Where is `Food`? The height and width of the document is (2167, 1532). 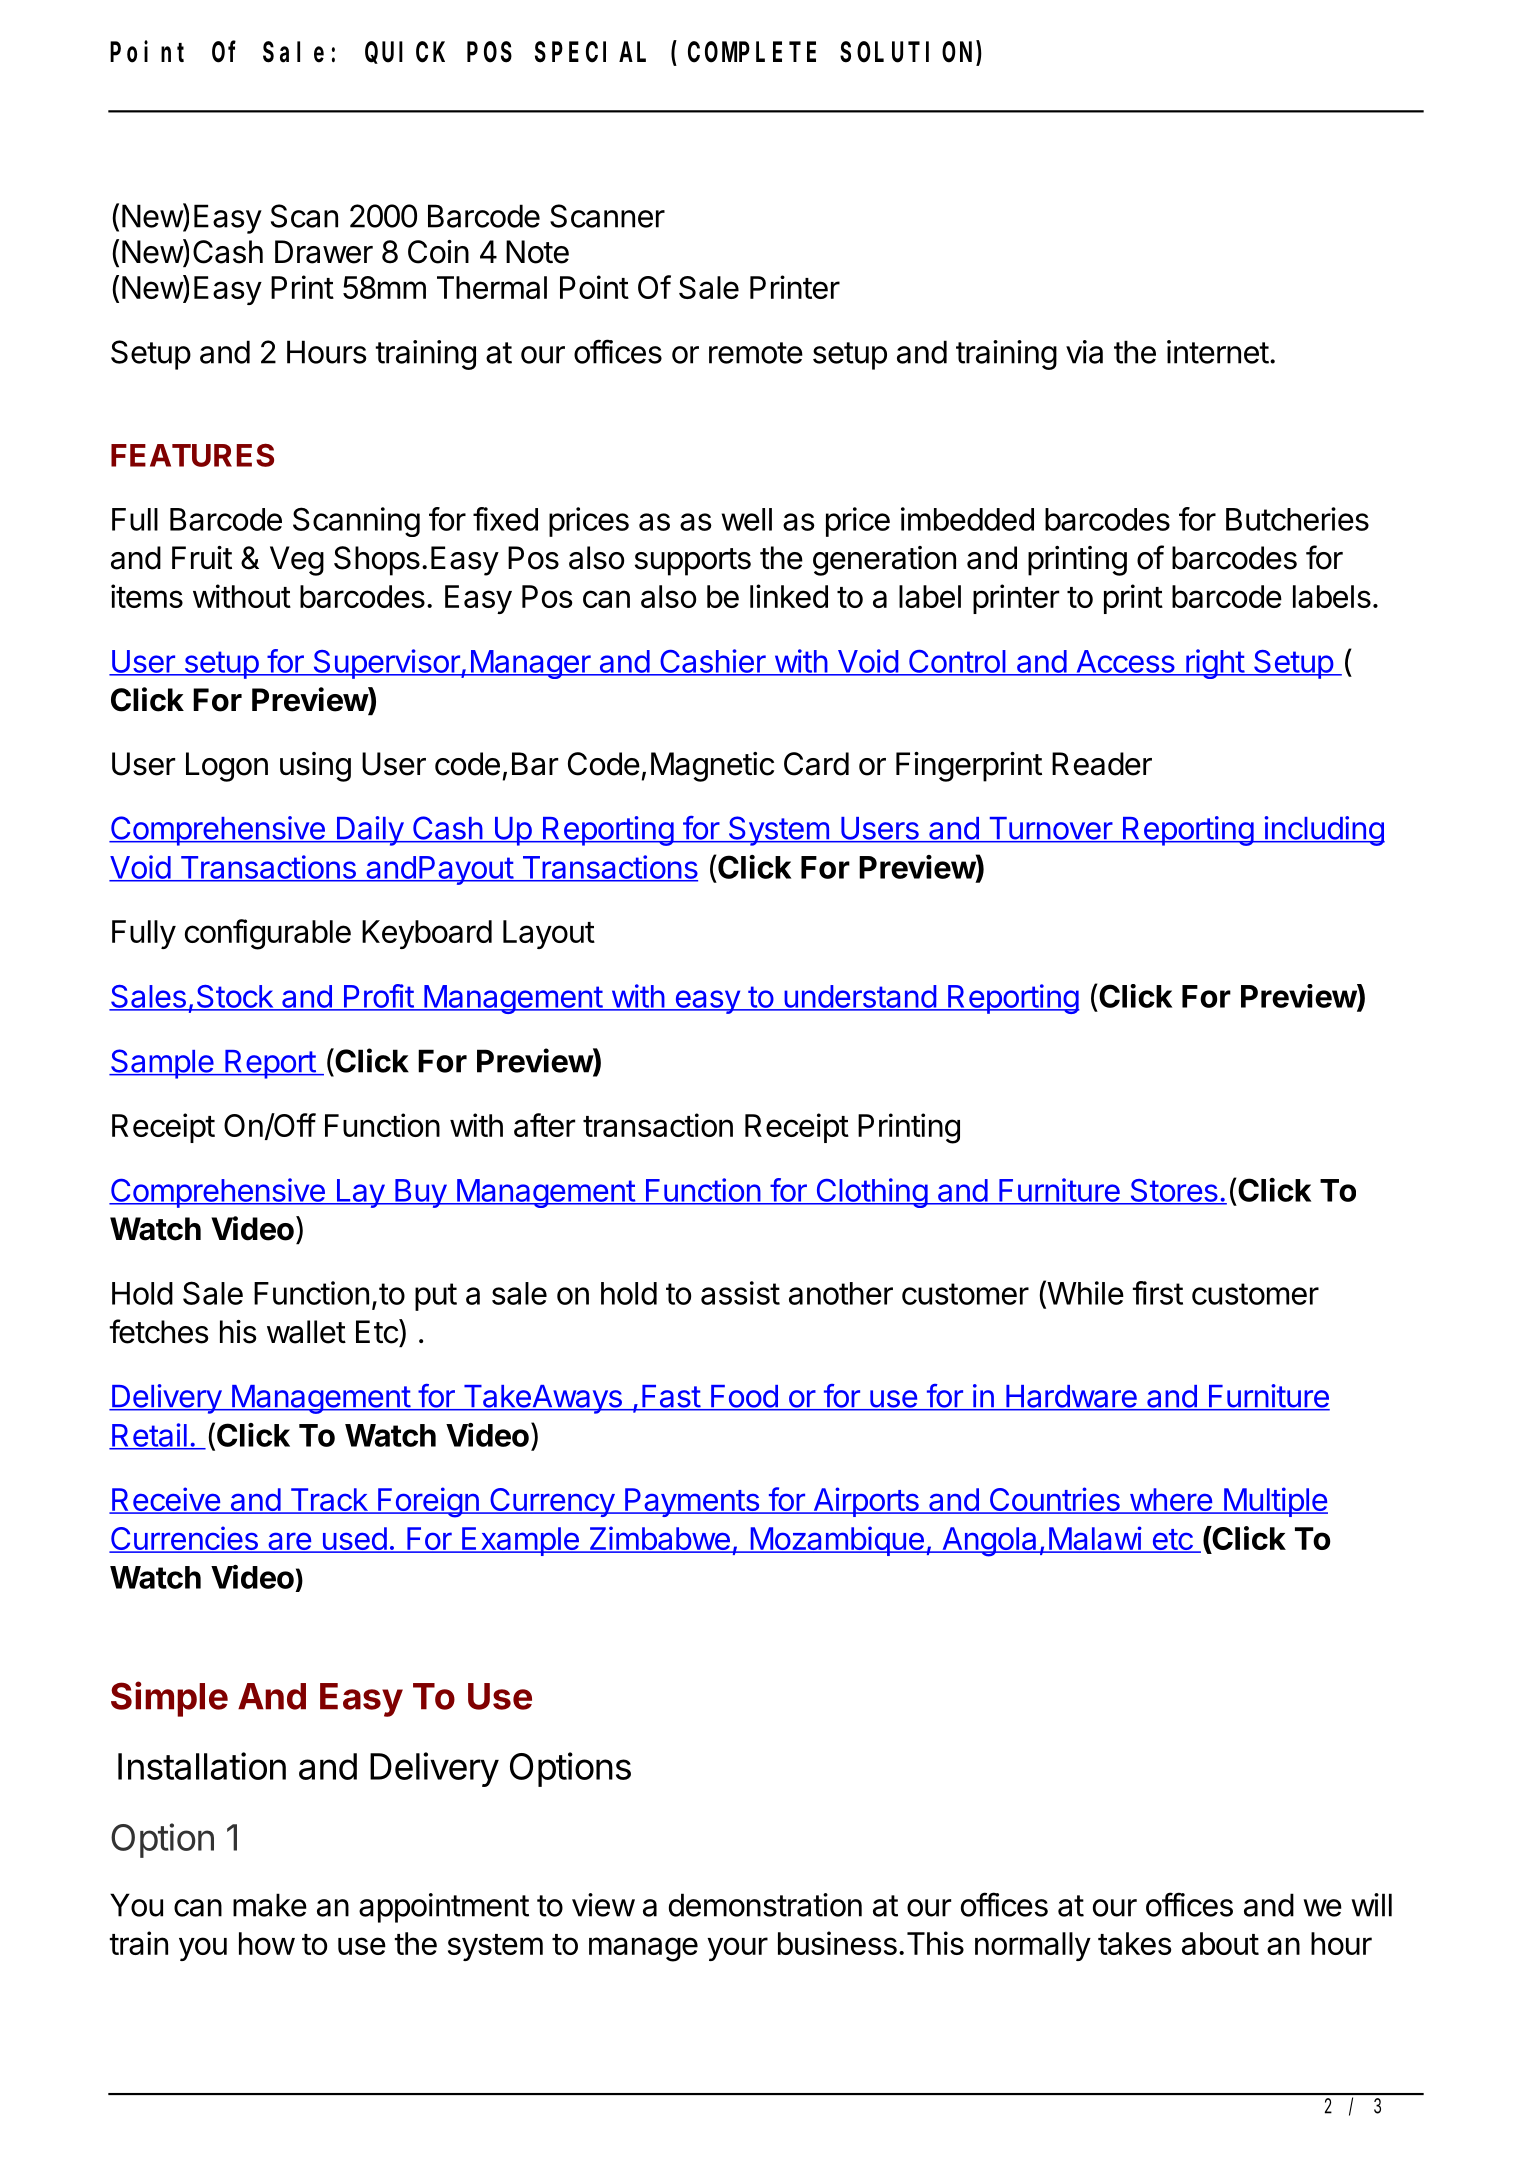
Food is located at coordinates (744, 1397).
